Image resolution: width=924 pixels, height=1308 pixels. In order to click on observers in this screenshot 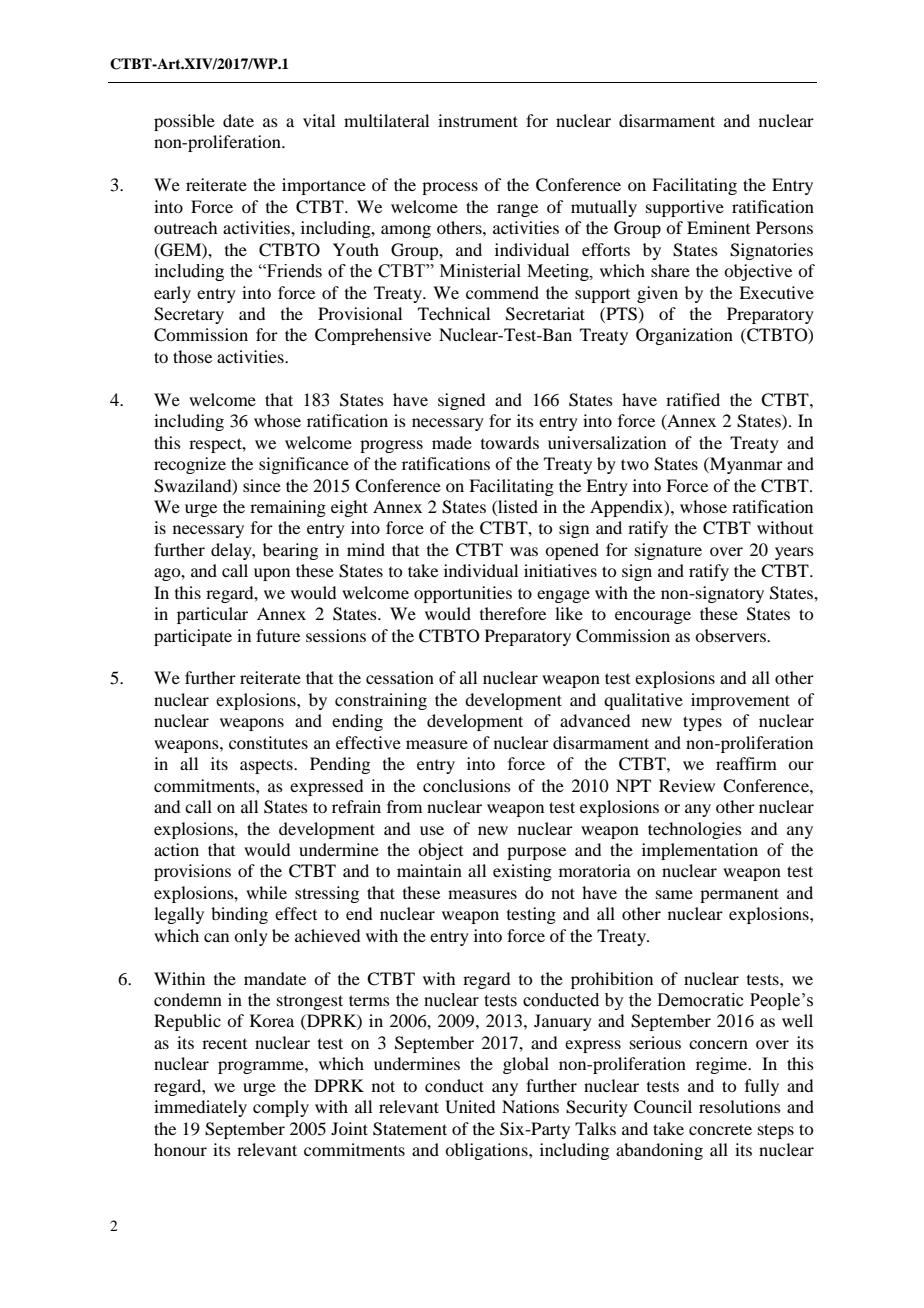, I will do `click(731, 635)`.
